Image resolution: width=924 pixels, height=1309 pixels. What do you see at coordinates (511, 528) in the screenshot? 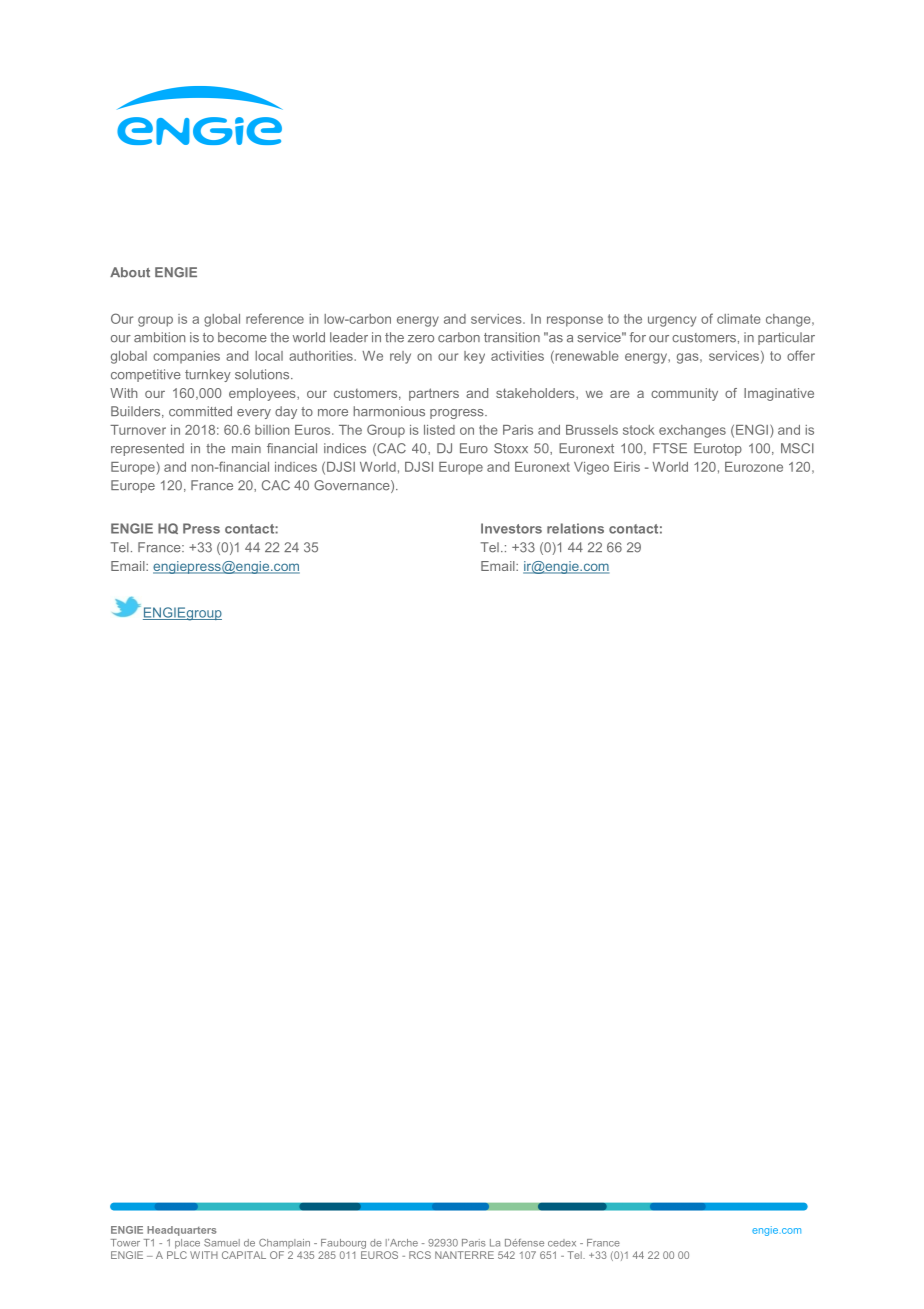
I see `Investors` at bounding box center [511, 528].
